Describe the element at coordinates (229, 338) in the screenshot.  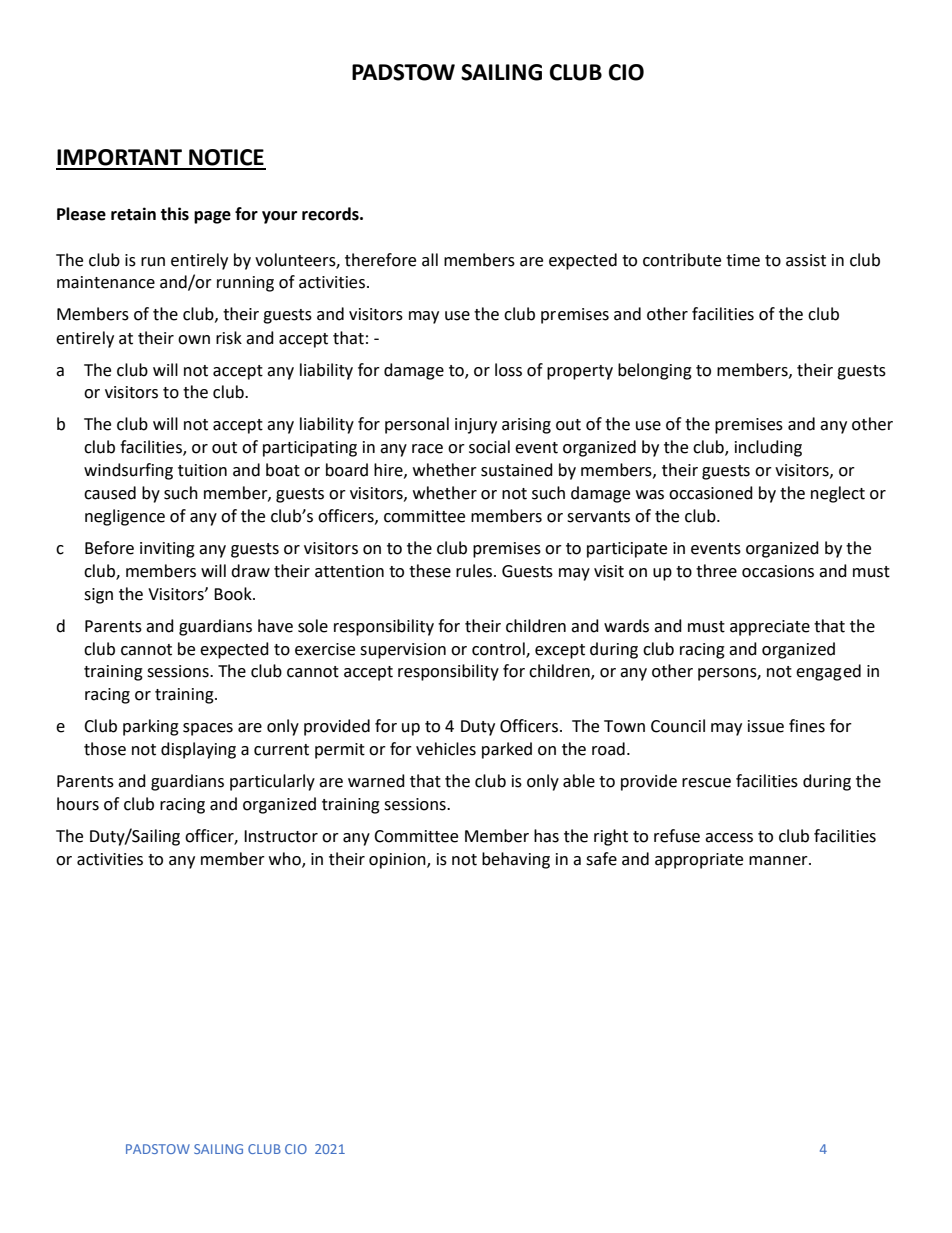
I see `risk` at that location.
